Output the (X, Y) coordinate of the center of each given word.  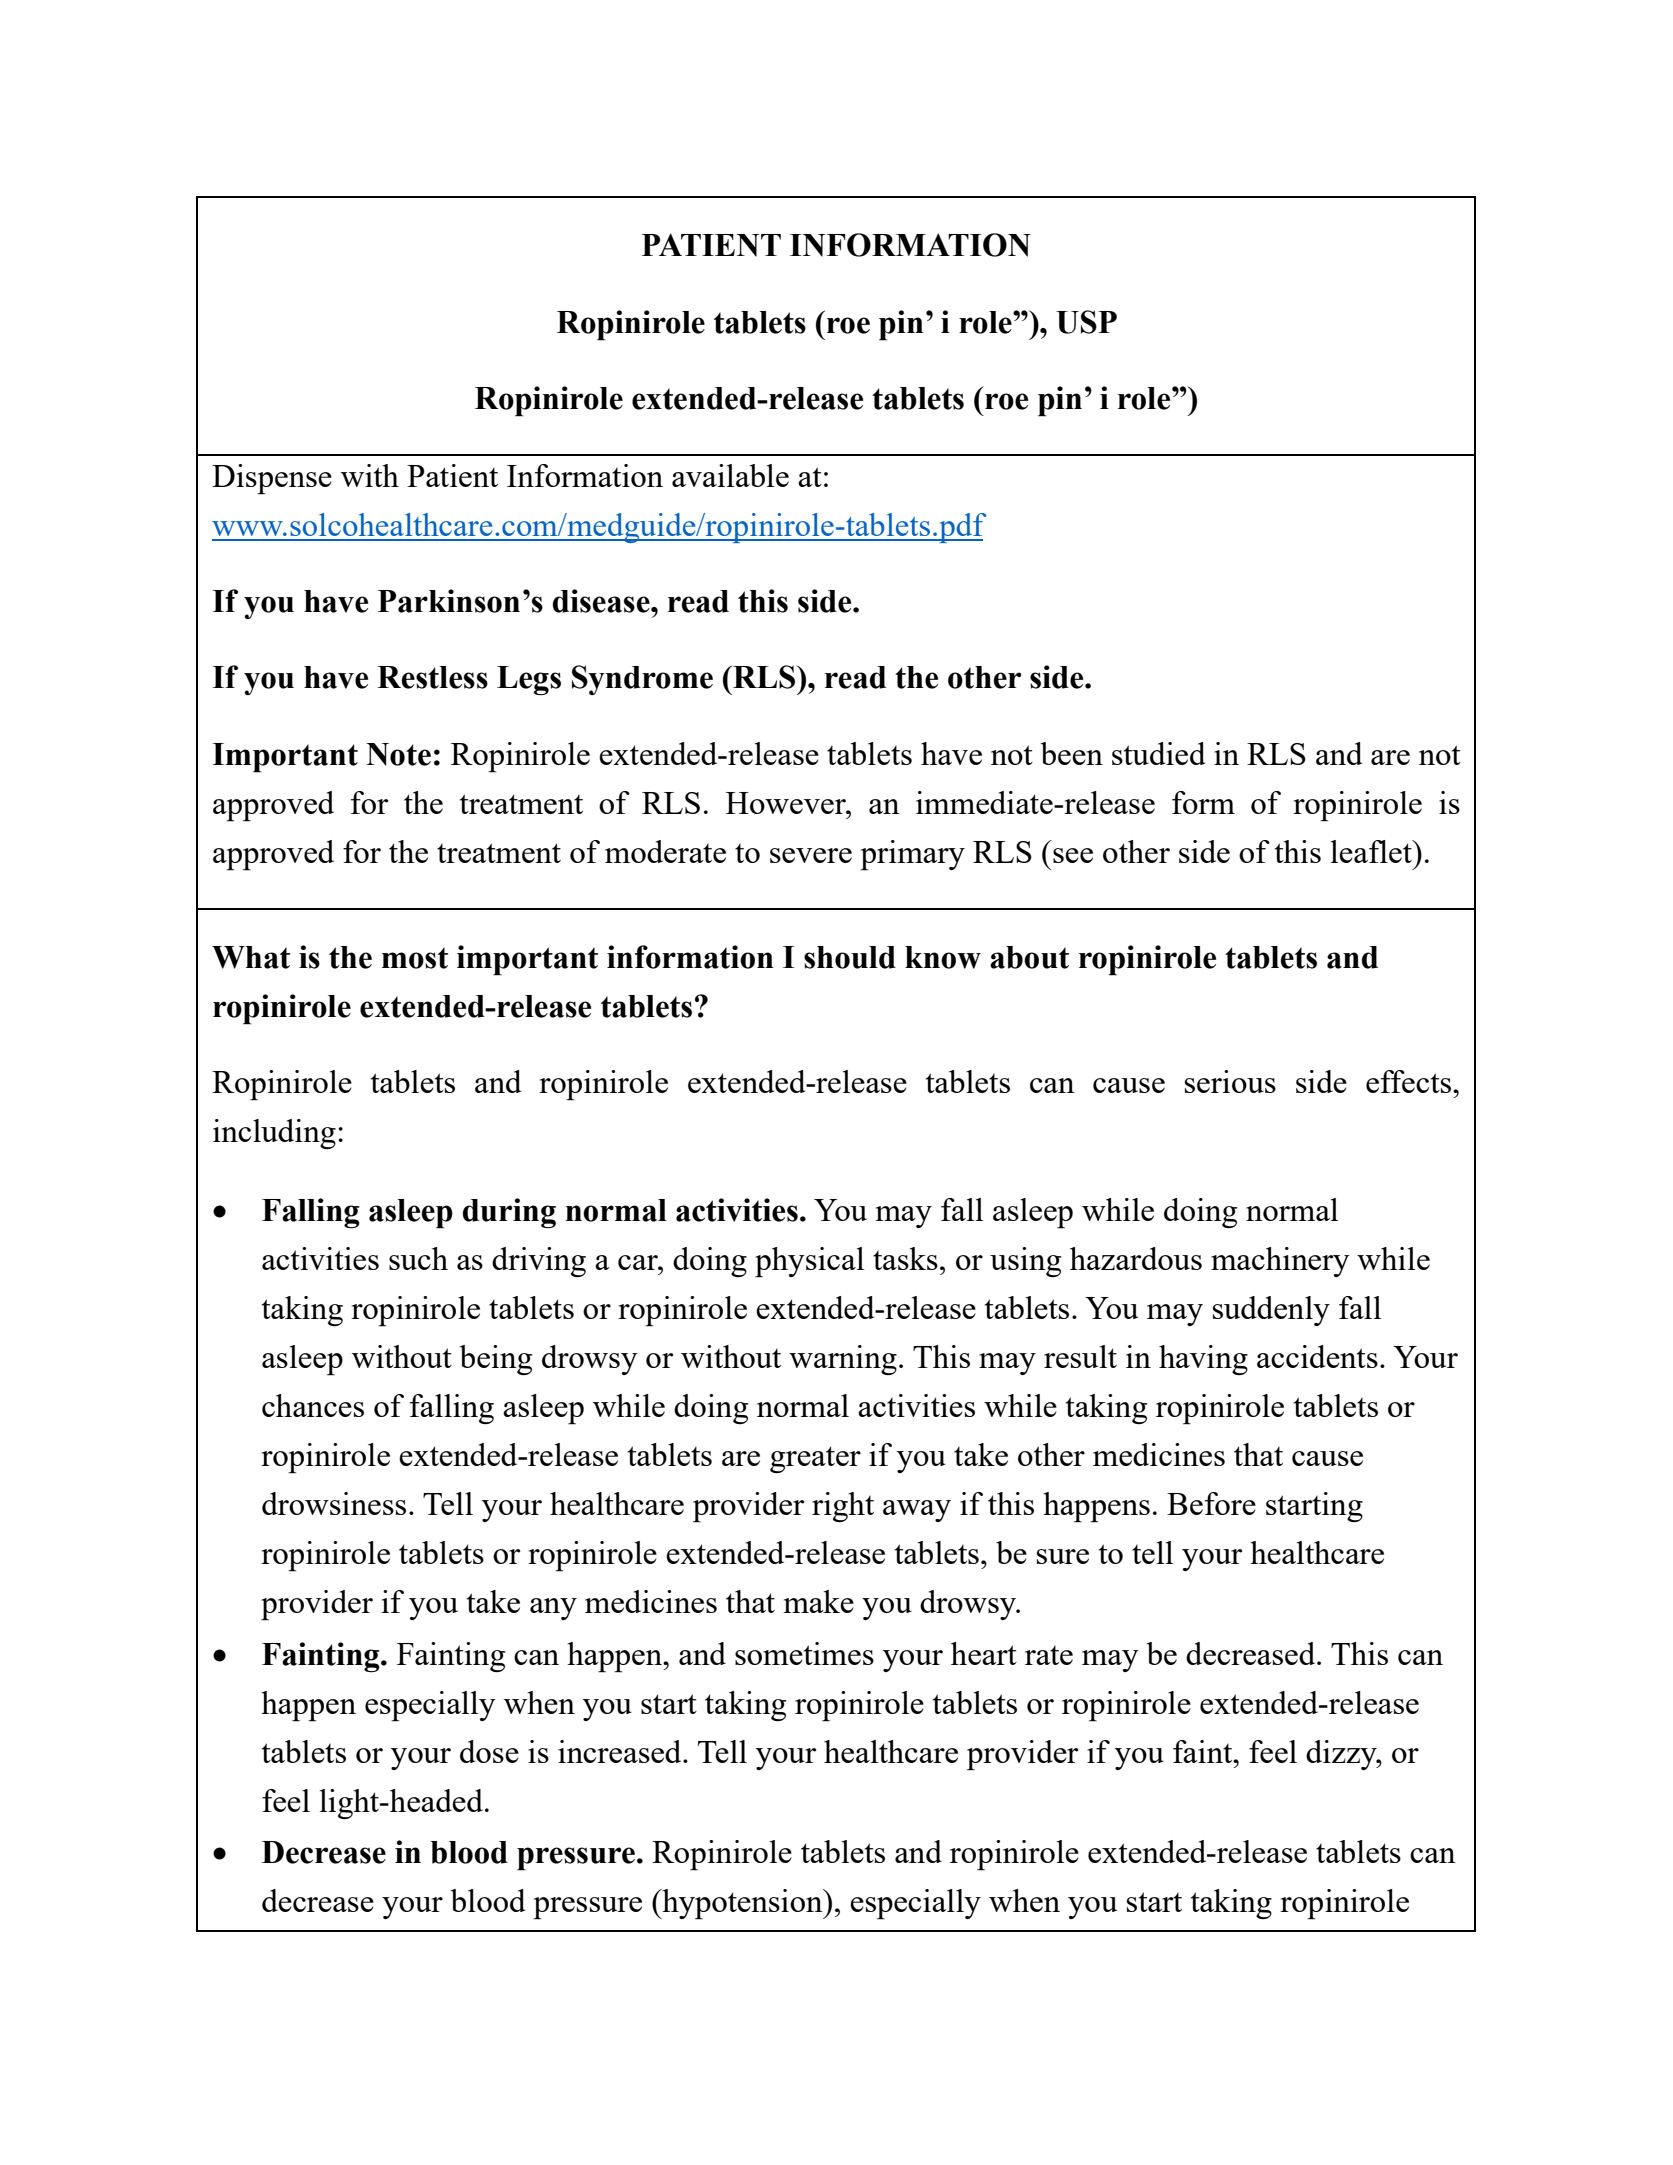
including (274, 1134)
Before (1211, 1503)
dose (489, 1751)
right (843, 1507)
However (787, 803)
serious (1230, 1081)
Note (398, 754)
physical (809, 1262)
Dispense (272, 479)
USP (1086, 322)
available (730, 475)
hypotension (742, 1904)
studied (1158, 753)
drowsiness (334, 1503)
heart (984, 1653)
